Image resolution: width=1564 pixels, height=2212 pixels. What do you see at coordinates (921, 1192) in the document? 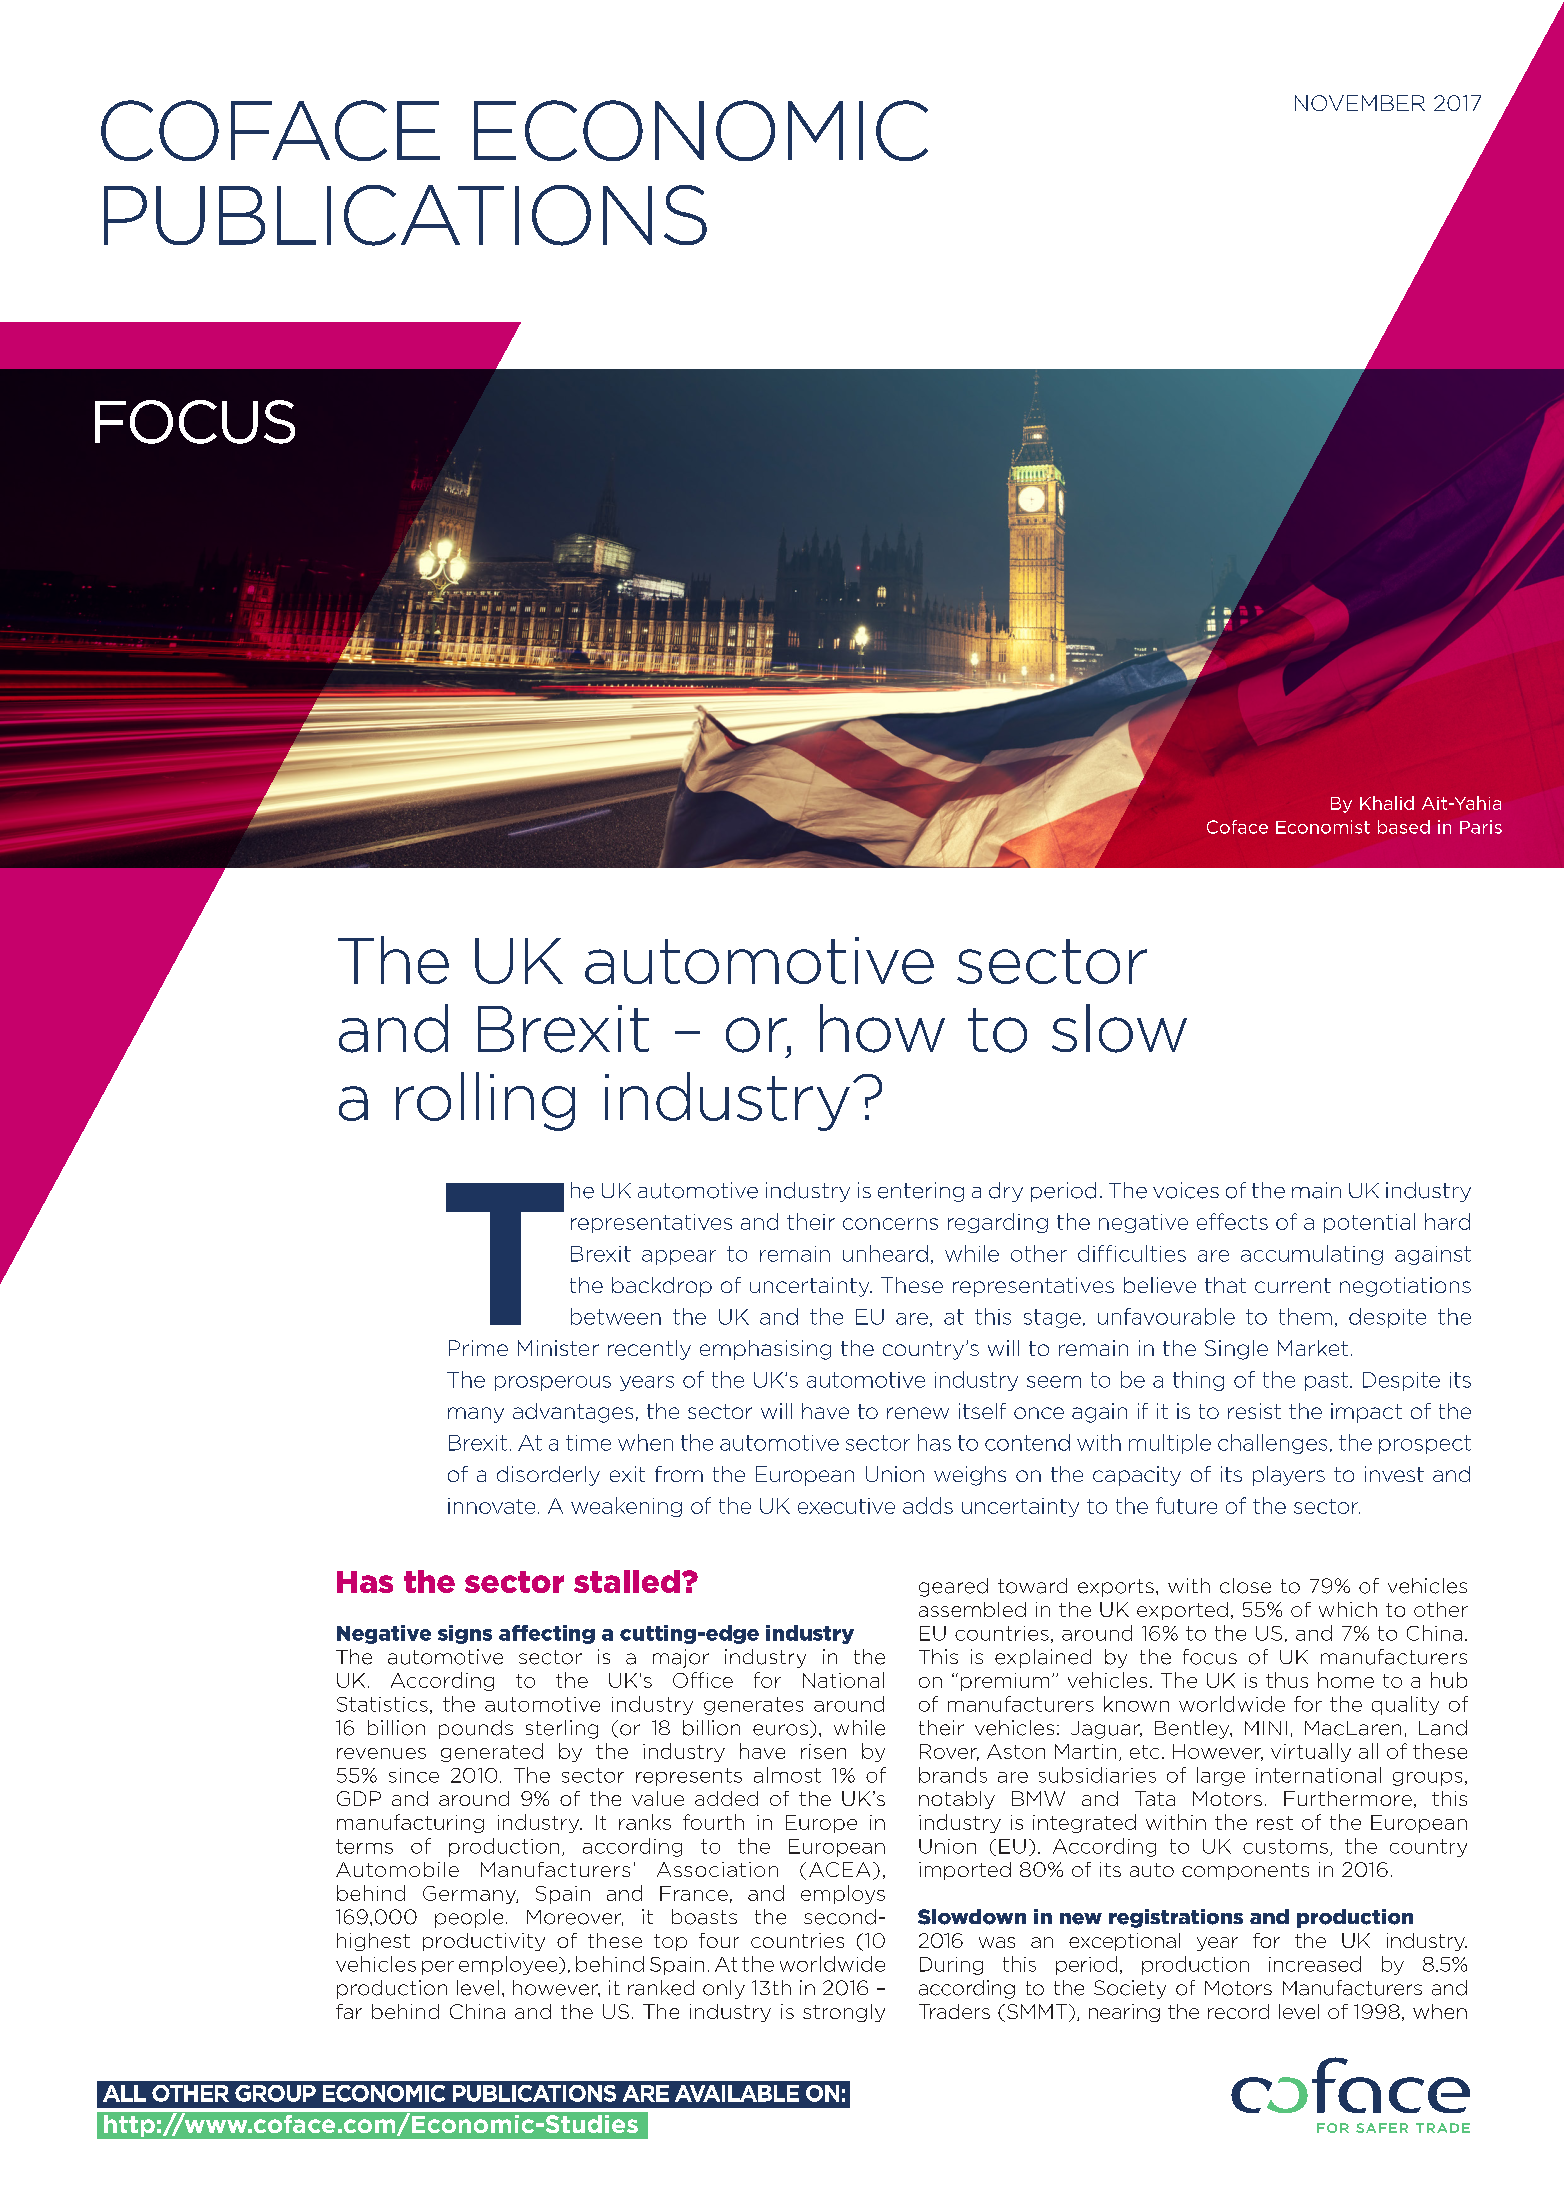
I see `entering` at bounding box center [921, 1192].
